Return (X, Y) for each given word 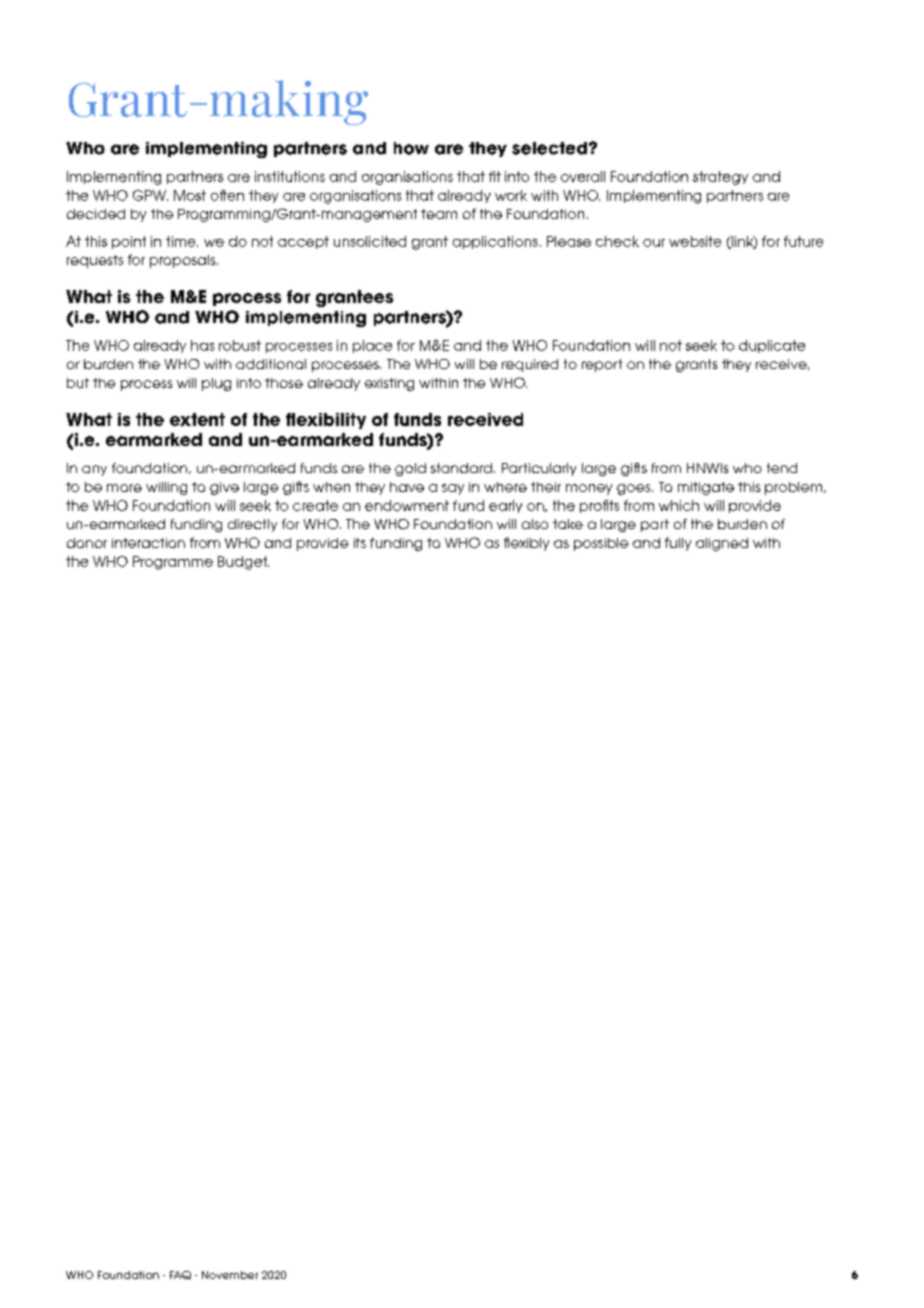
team (439, 214)
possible (601, 544)
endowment (407, 505)
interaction (148, 543)
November (230, 1275)
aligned (722, 544)
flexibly (526, 544)
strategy (720, 178)
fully (678, 544)
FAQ (180, 1275)
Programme (173, 563)
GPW (150, 195)
